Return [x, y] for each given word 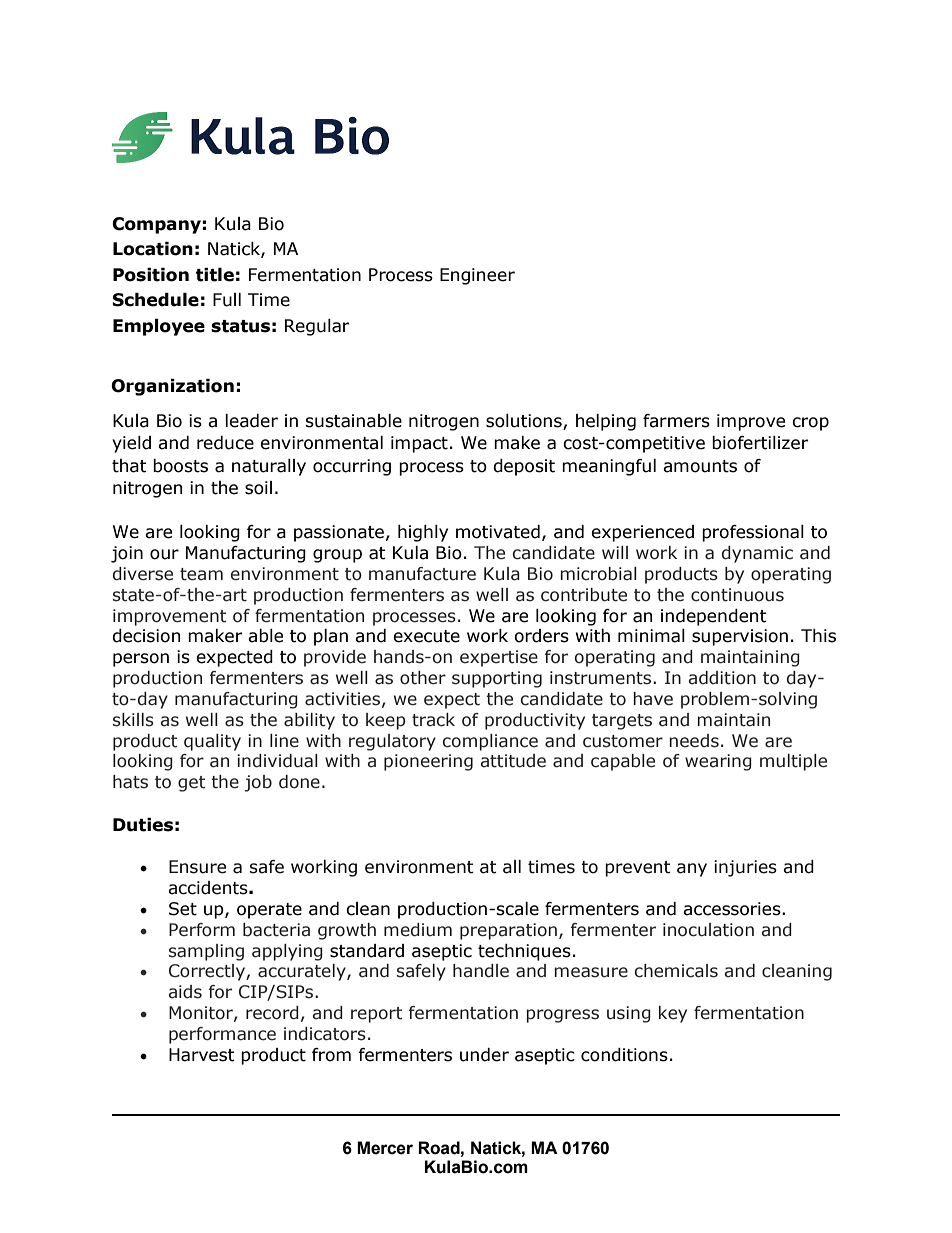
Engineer [477, 276]
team [201, 574]
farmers [676, 421]
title [215, 275]
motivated [498, 532]
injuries [745, 868]
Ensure [197, 867]
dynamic [757, 554]
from [331, 1055]
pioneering [428, 762]
